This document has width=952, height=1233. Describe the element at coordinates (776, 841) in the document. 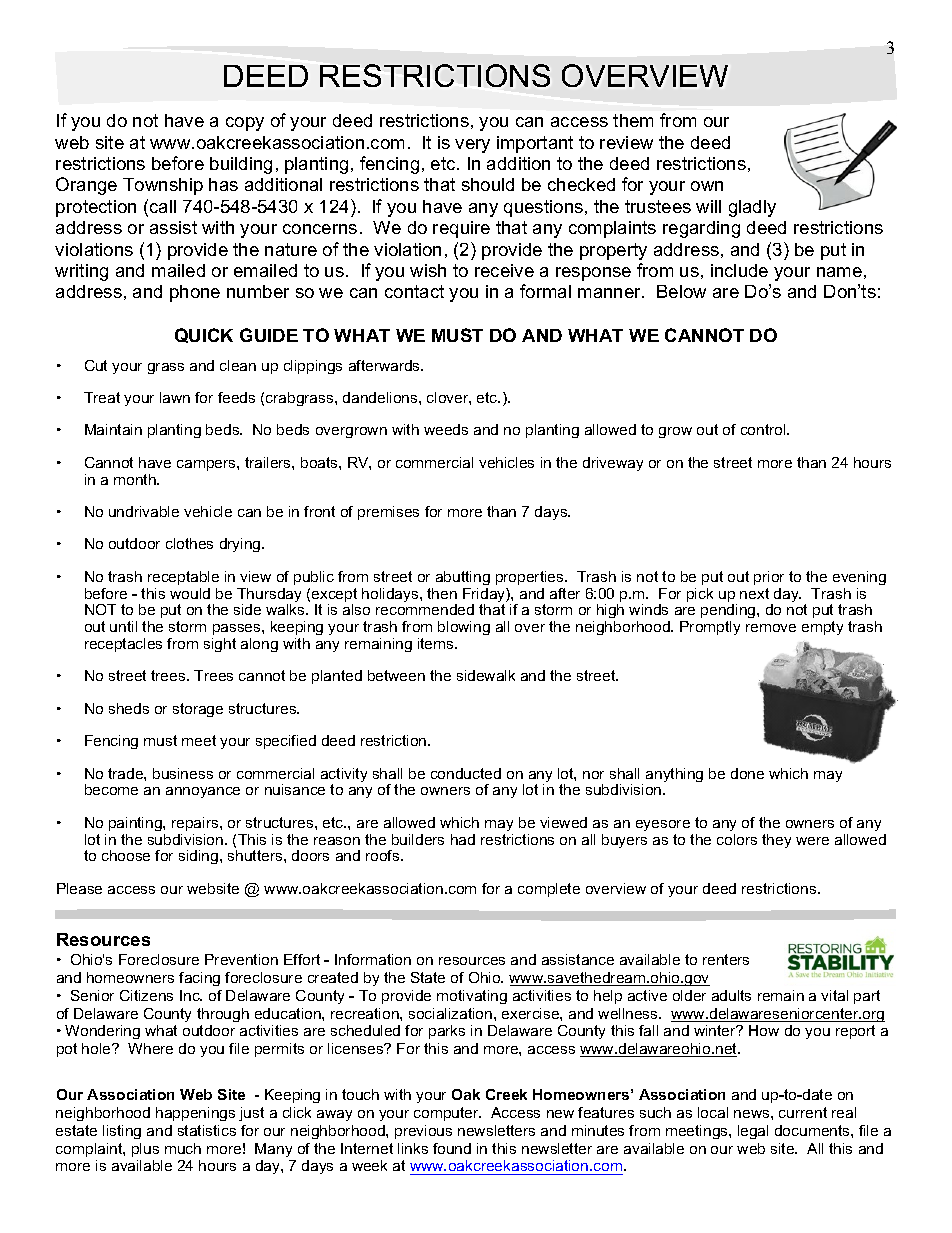

I see `they` at that location.
